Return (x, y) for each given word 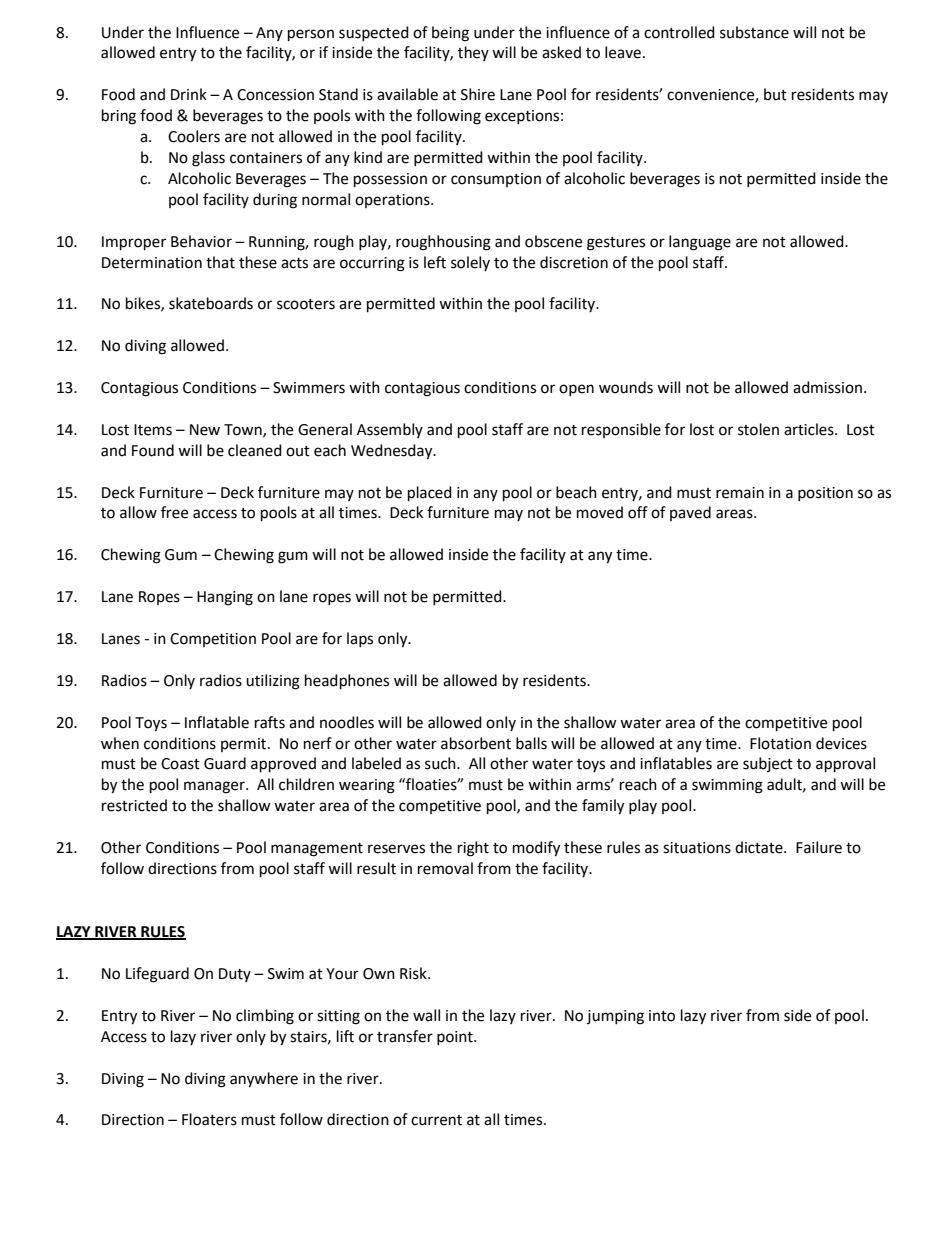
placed (430, 494)
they (473, 53)
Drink (189, 94)
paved (690, 513)
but (775, 94)
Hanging (225, 598)
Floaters (209, 1119)
